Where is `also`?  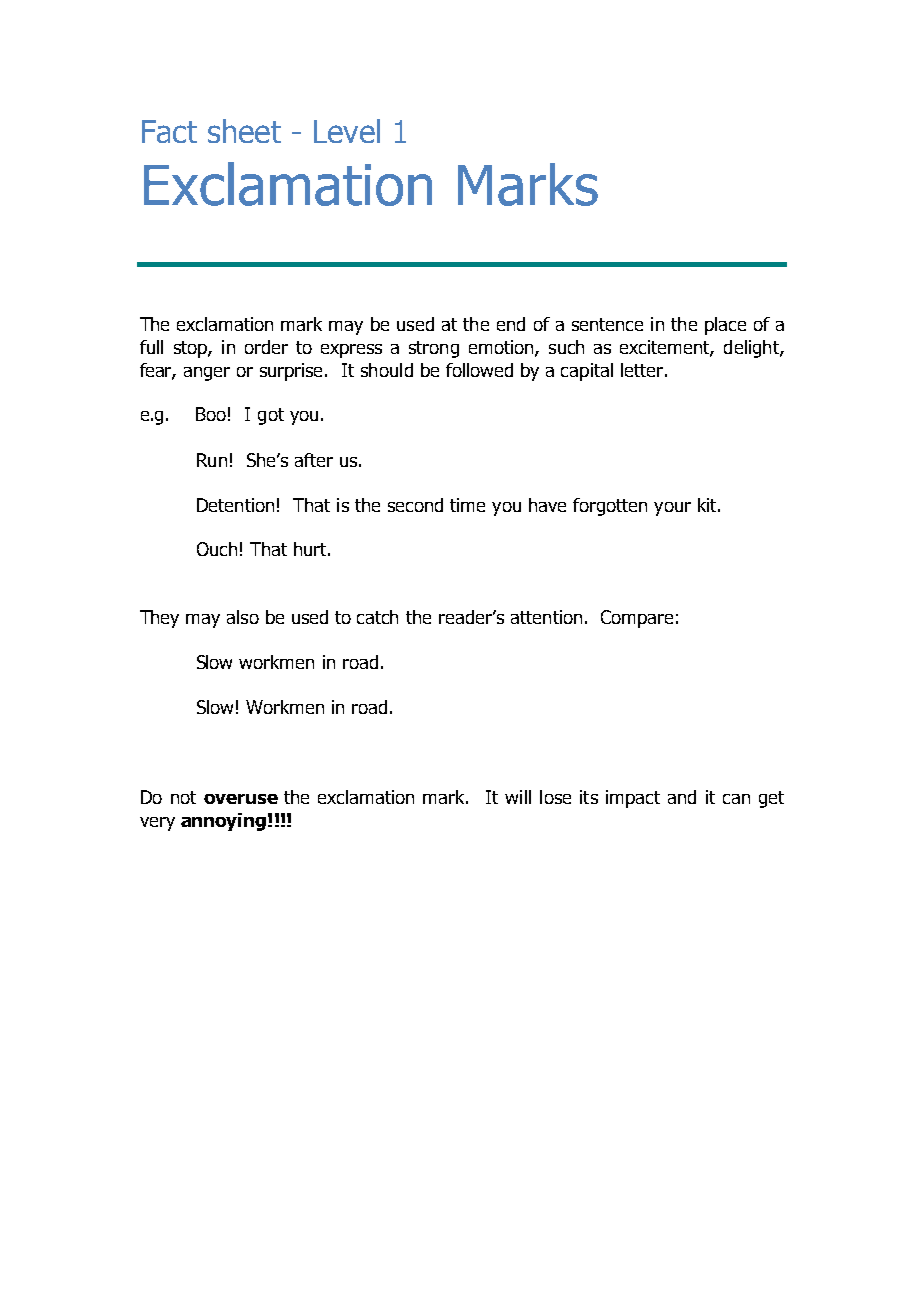 also is located at coordinates (243, 617).
